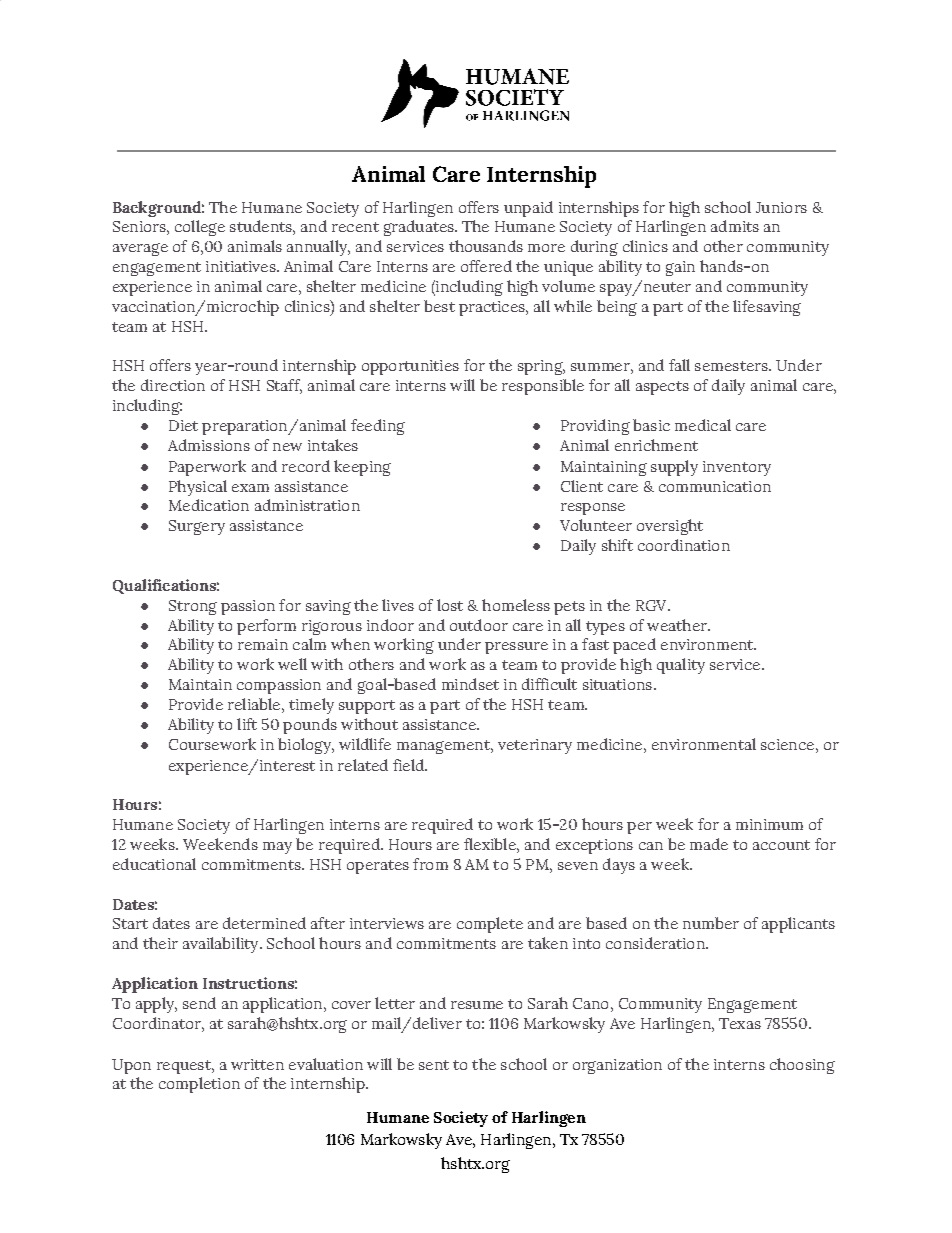 This page has height=1233, width=952. I want to click on lost, so click(450, 605).
